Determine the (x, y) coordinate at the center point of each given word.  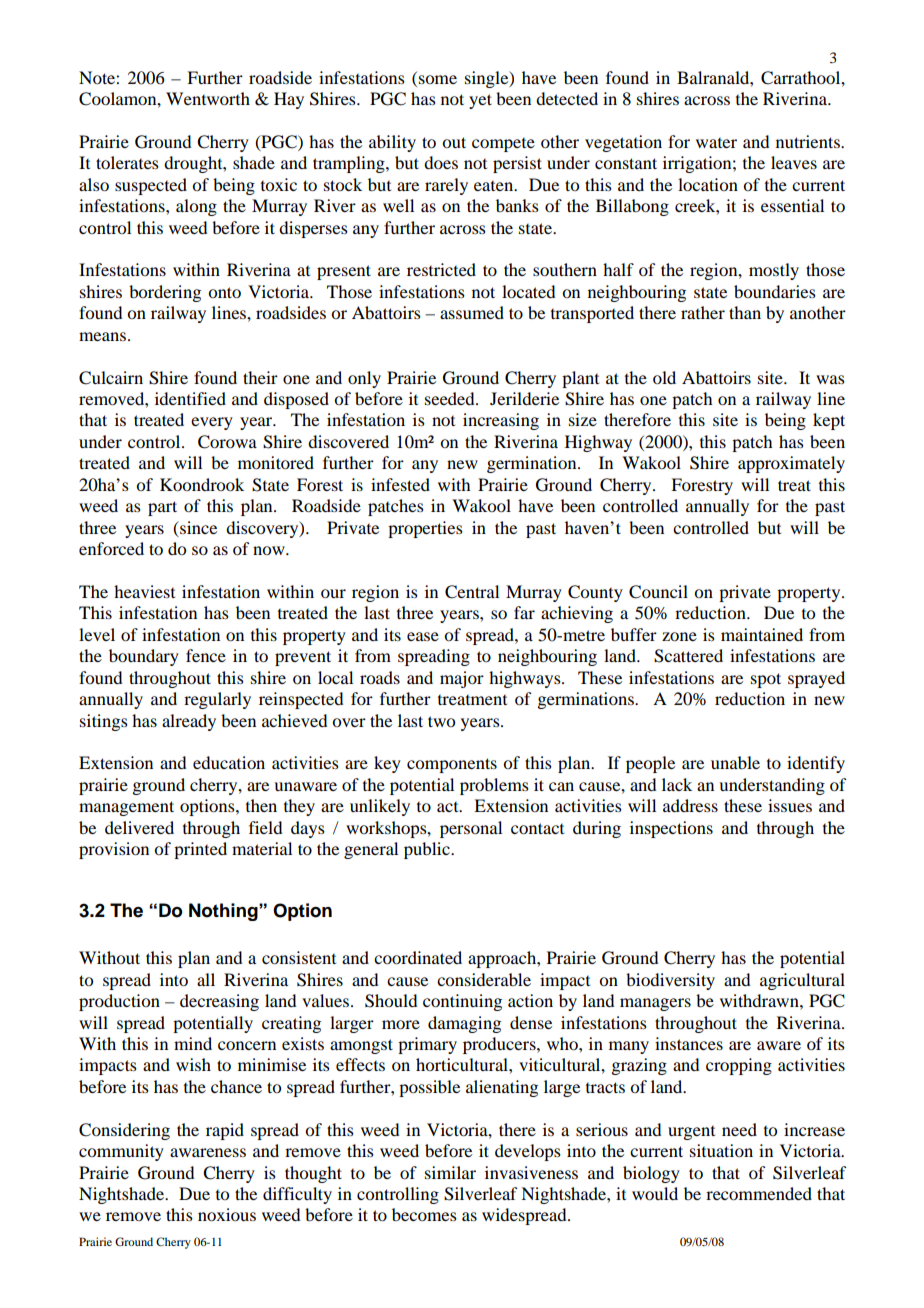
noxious (227, 1214)
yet (480, 101)
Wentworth (208, 98)
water (716, 143)
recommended (759, 1193)
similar (450, 1172)
